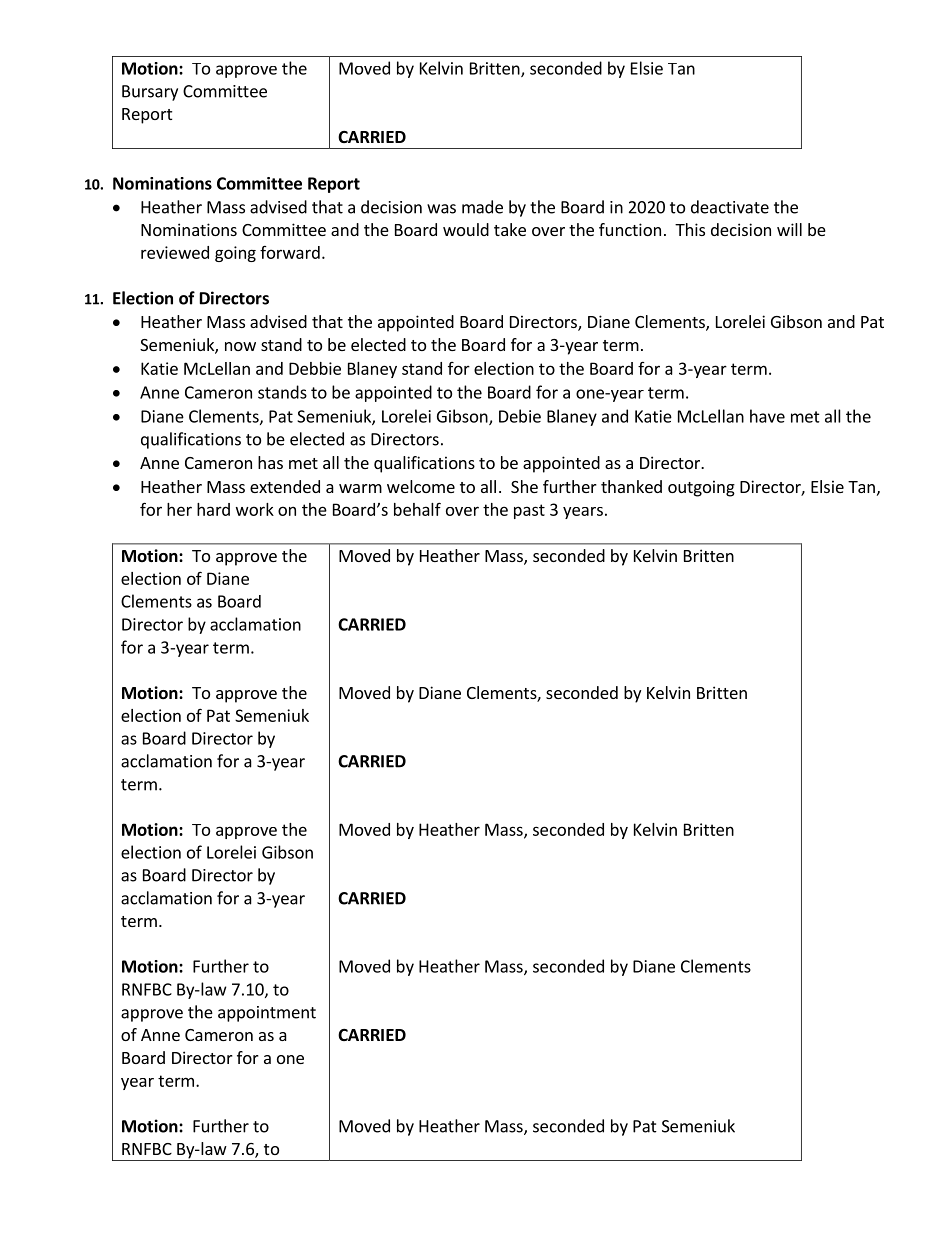 The width and height of the document is (952, 1233). I want to click on now, so click(240, 346).
